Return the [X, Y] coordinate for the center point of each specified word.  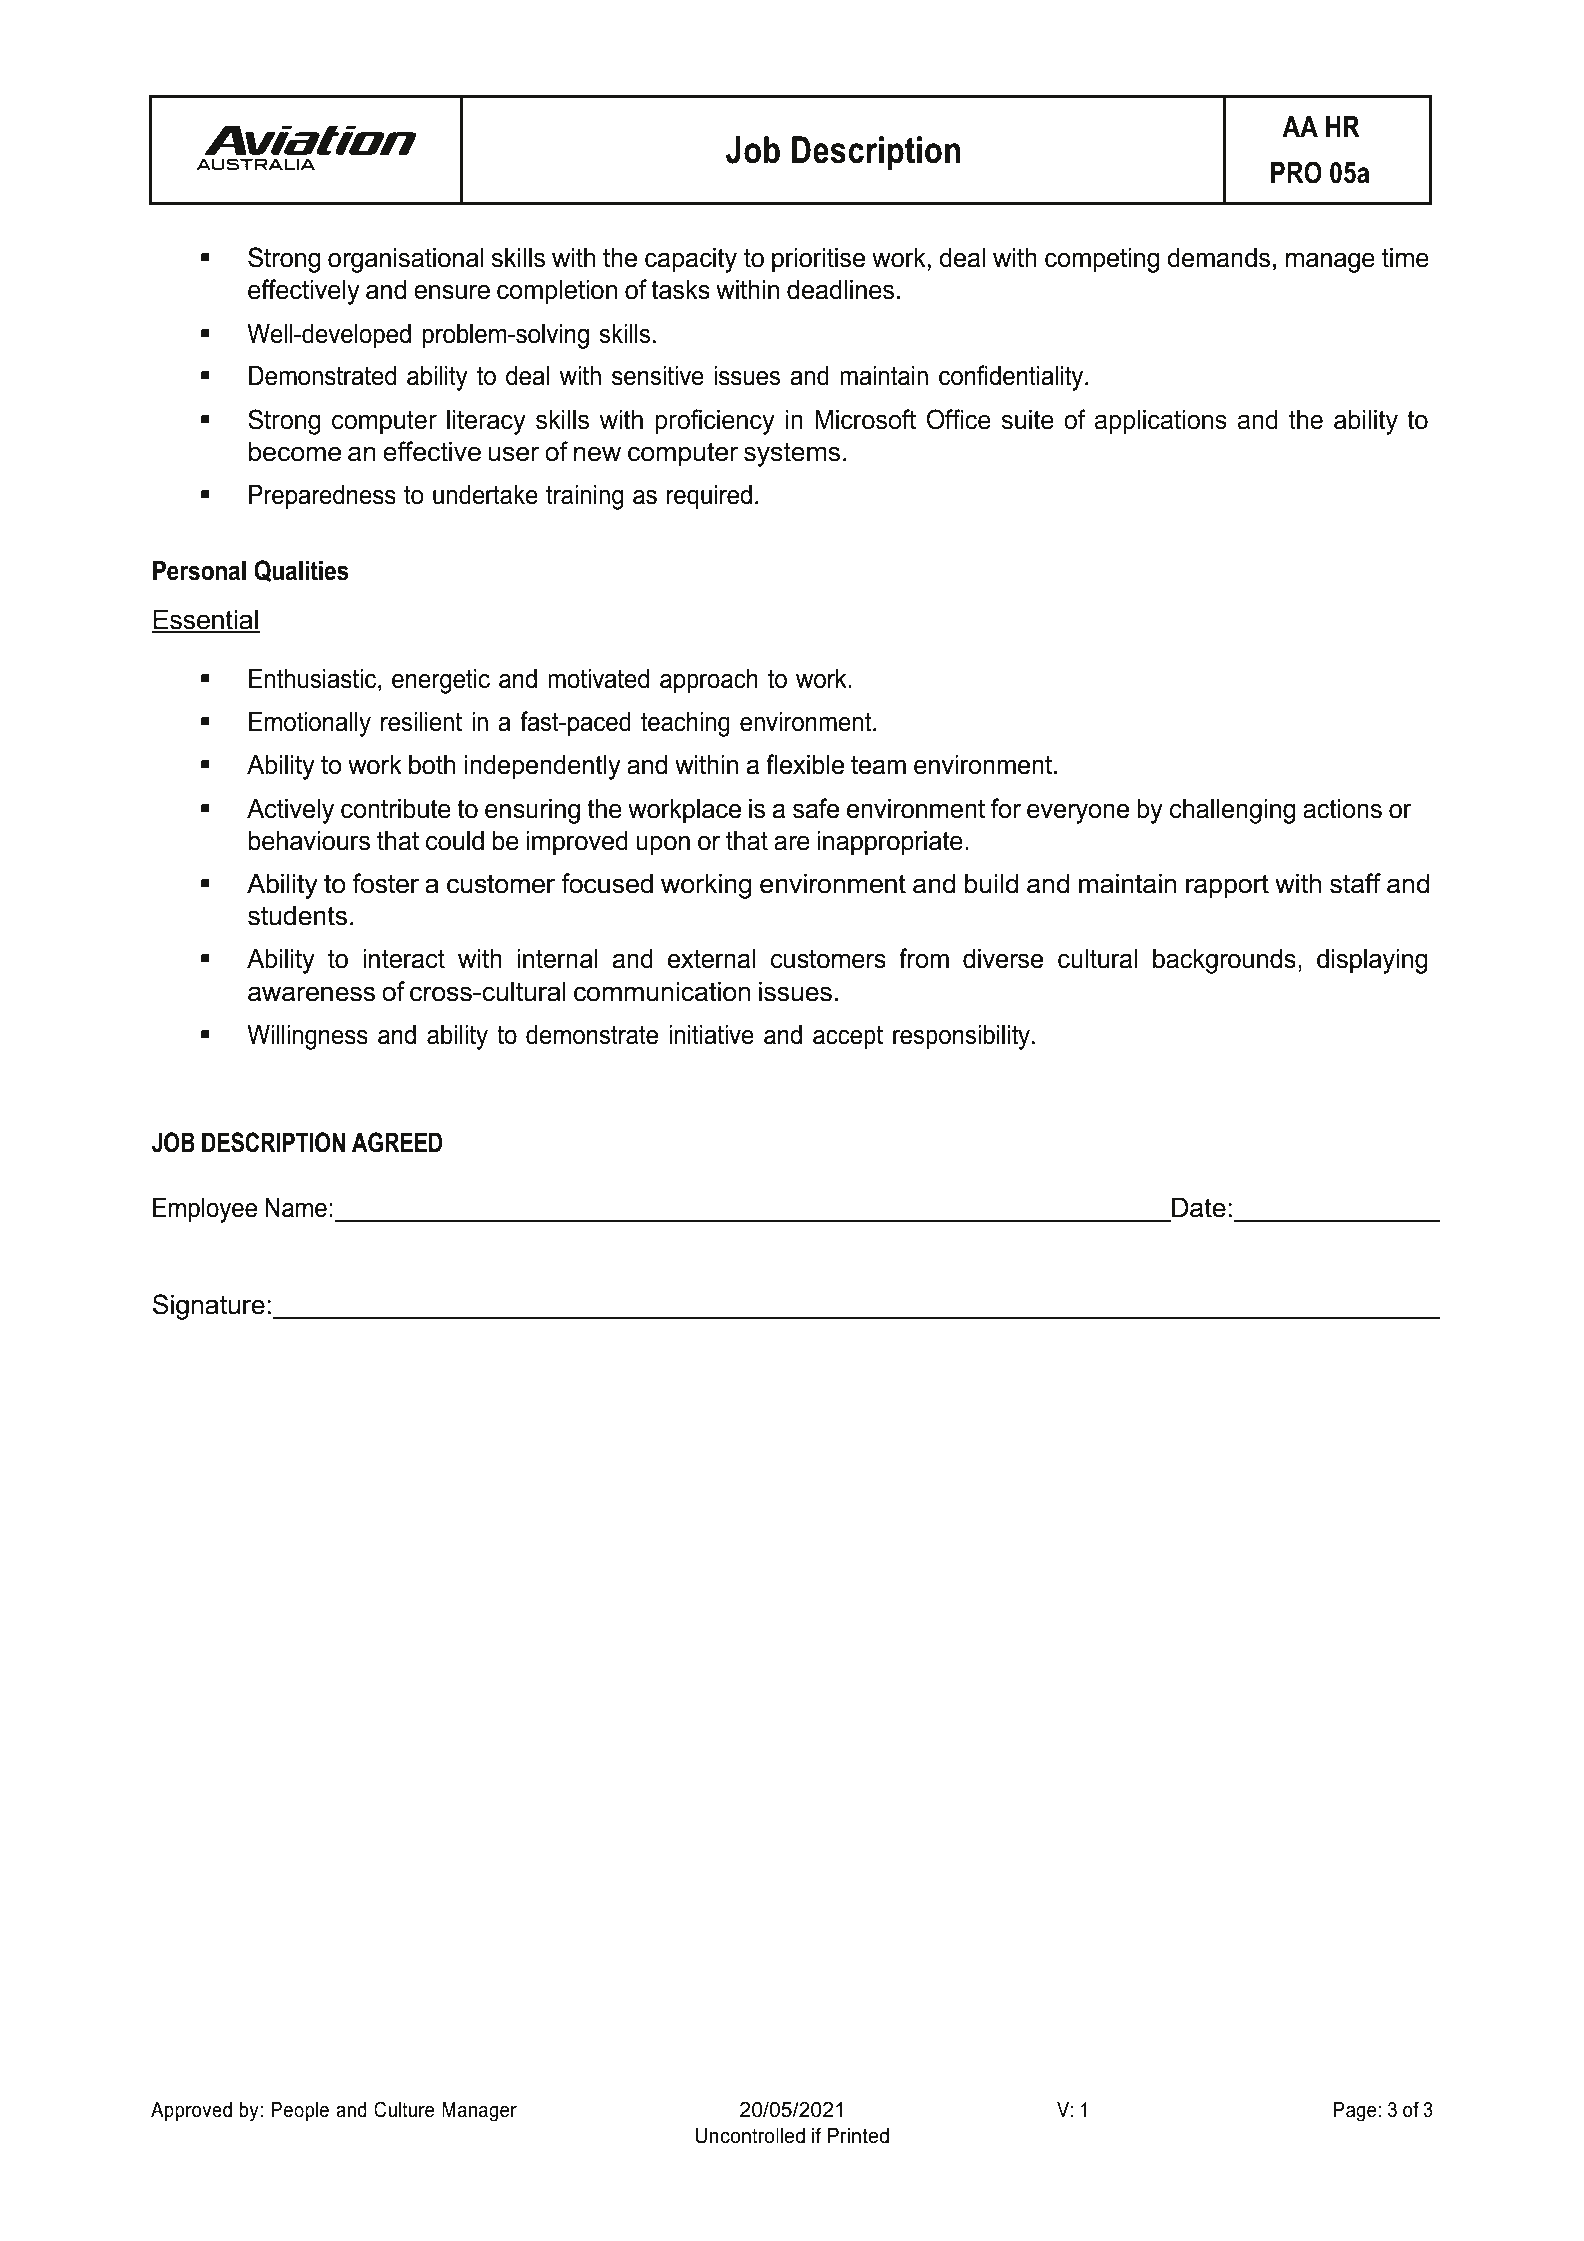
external [712, 958]
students [297, 915]
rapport [1227, 886]
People [300, 2112]
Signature [209, 1307]
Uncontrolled [750, 2136]
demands [1218, 257]
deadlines [840, 289]
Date [1199, 1207]
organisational [406, 260]
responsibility [963, 1037]
